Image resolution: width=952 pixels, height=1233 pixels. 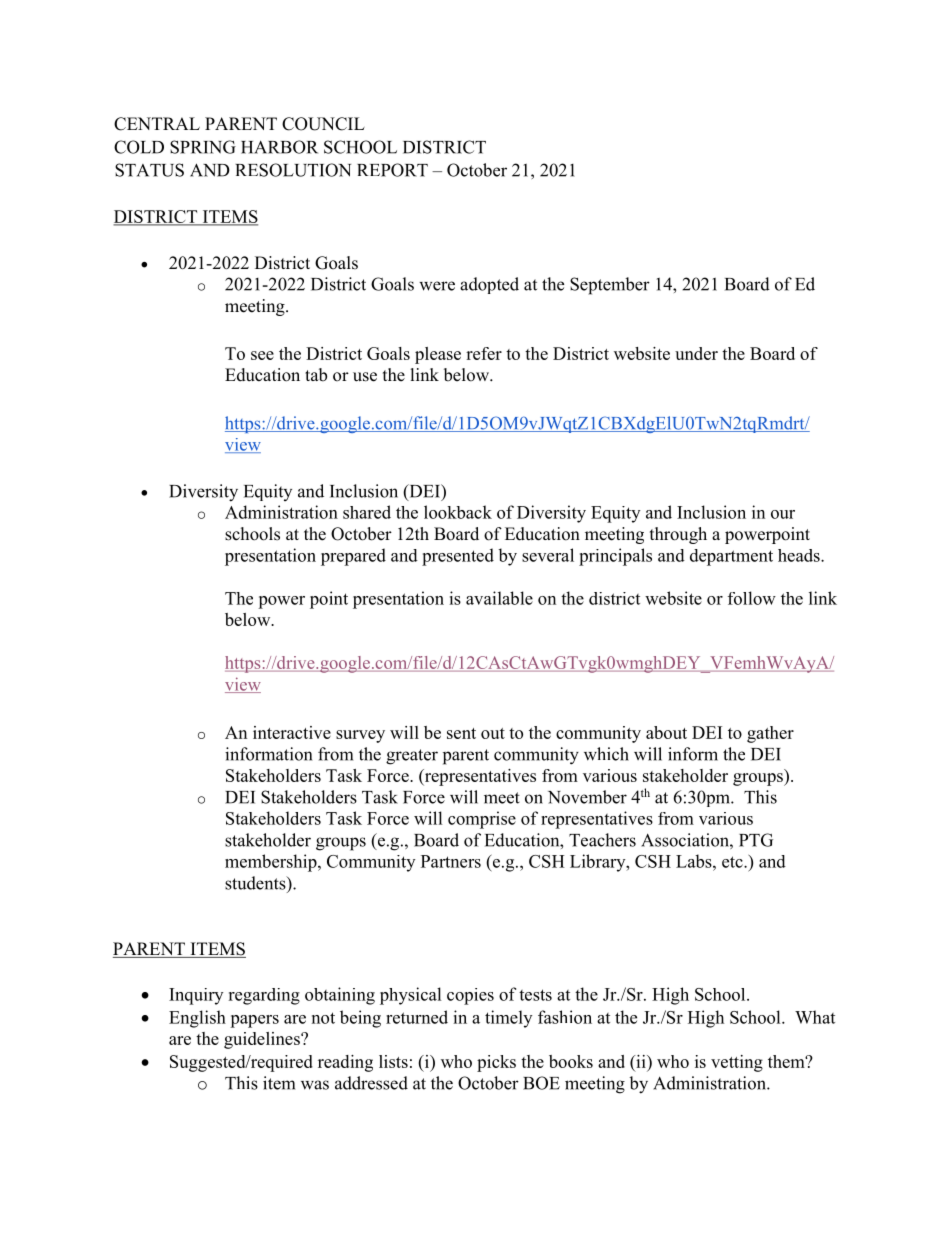 What do you see at coordinates (752, 598) in the page?
I see `follow` at bounding box center [752, 598].
